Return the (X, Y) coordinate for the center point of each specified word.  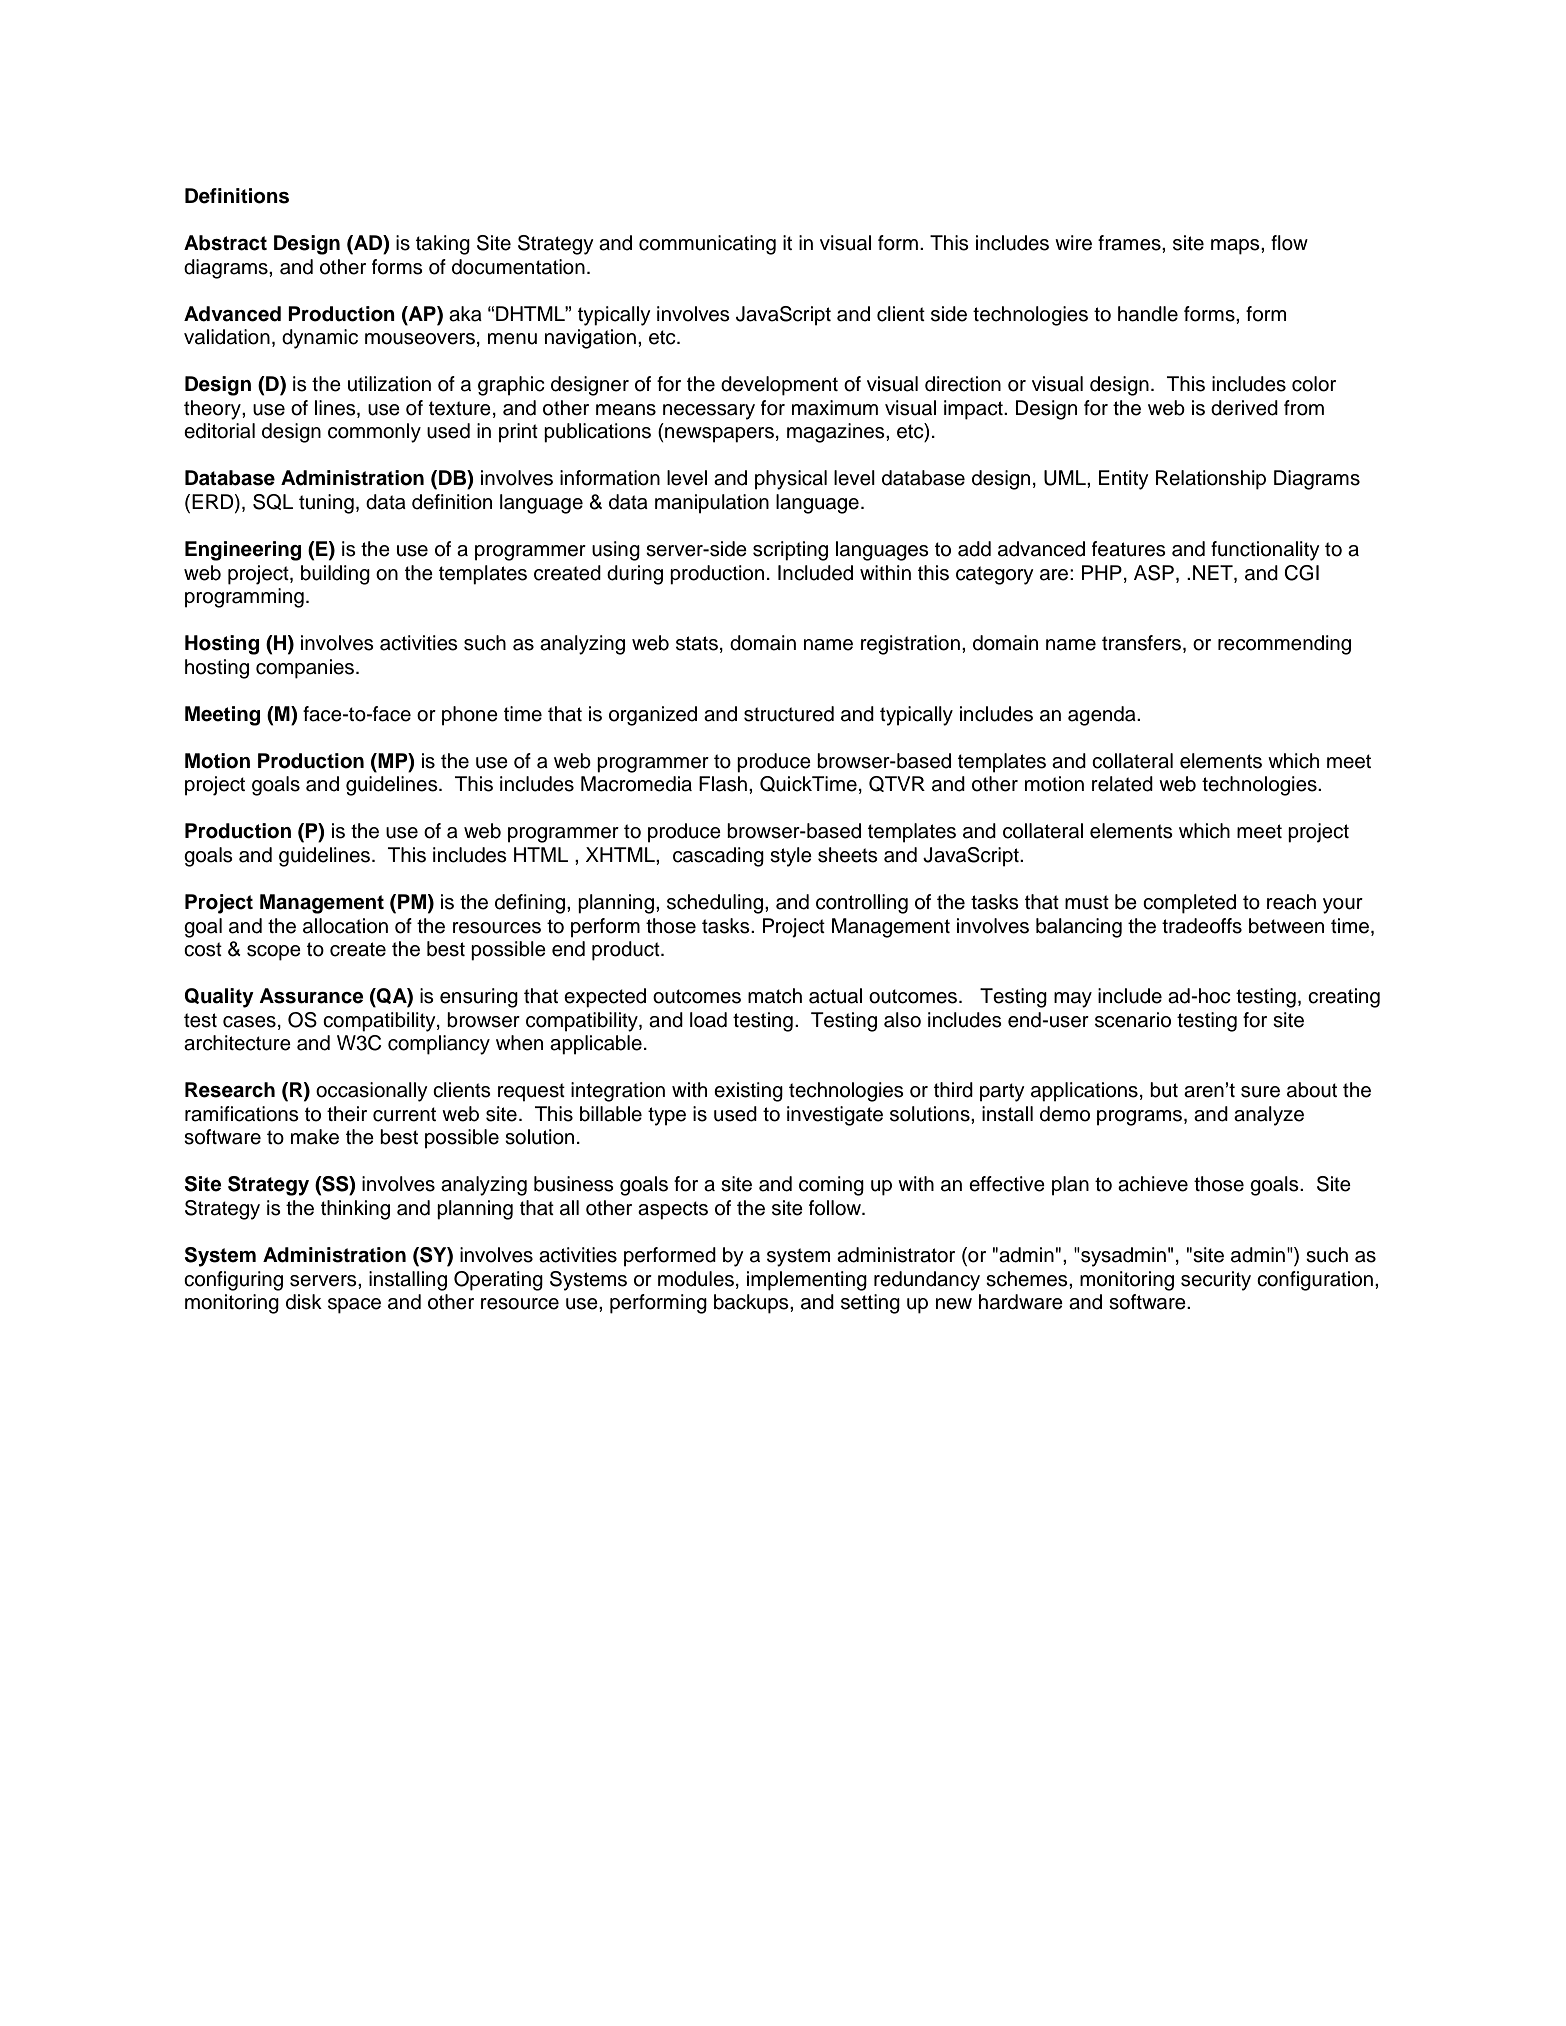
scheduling (716, 904)
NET (1214, 572)
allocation (345, 926)
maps (1236, 247)
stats (697, 643)
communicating (707, 245)
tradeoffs (1202, 926)
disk (304, 1302)
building (335, 575)
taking (443, 245)
